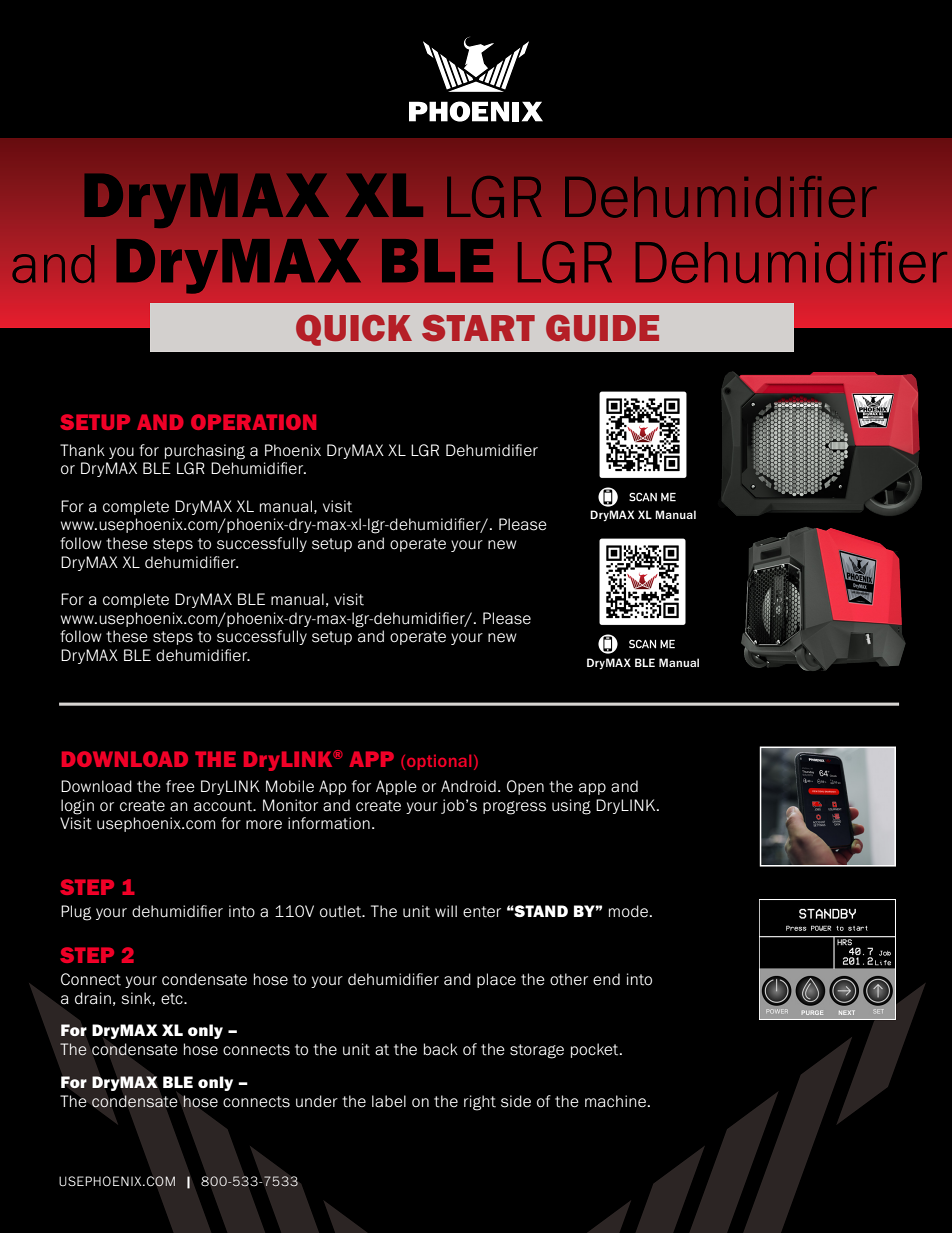 This screenshot has width=952, height=1233. What do you see at coordinates (317, 1101) in the screenshot?
I see `under` at bounding box center [317, 1101].
